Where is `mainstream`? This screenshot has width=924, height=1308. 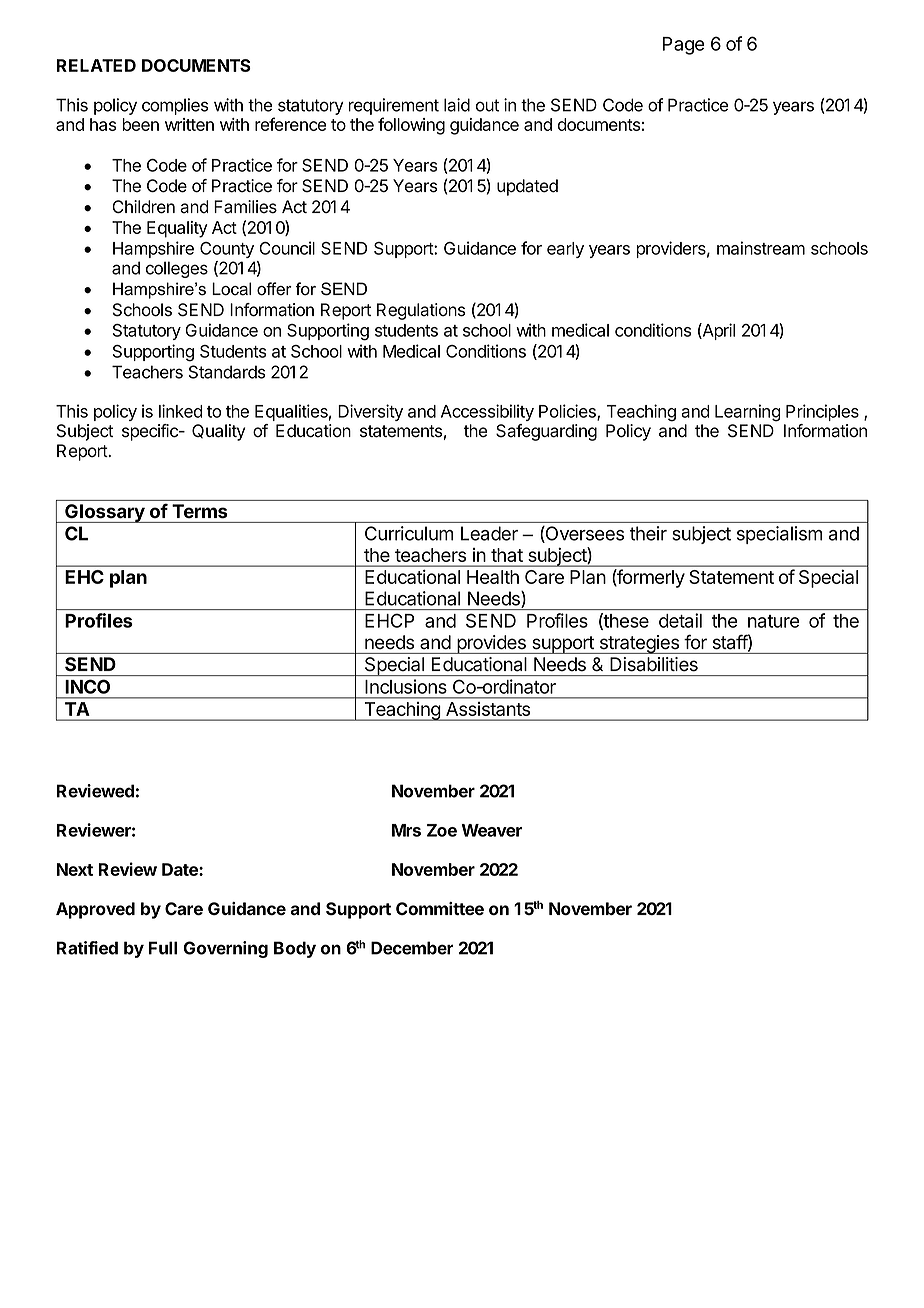 mainstream is located at coordinates (761, 248).
